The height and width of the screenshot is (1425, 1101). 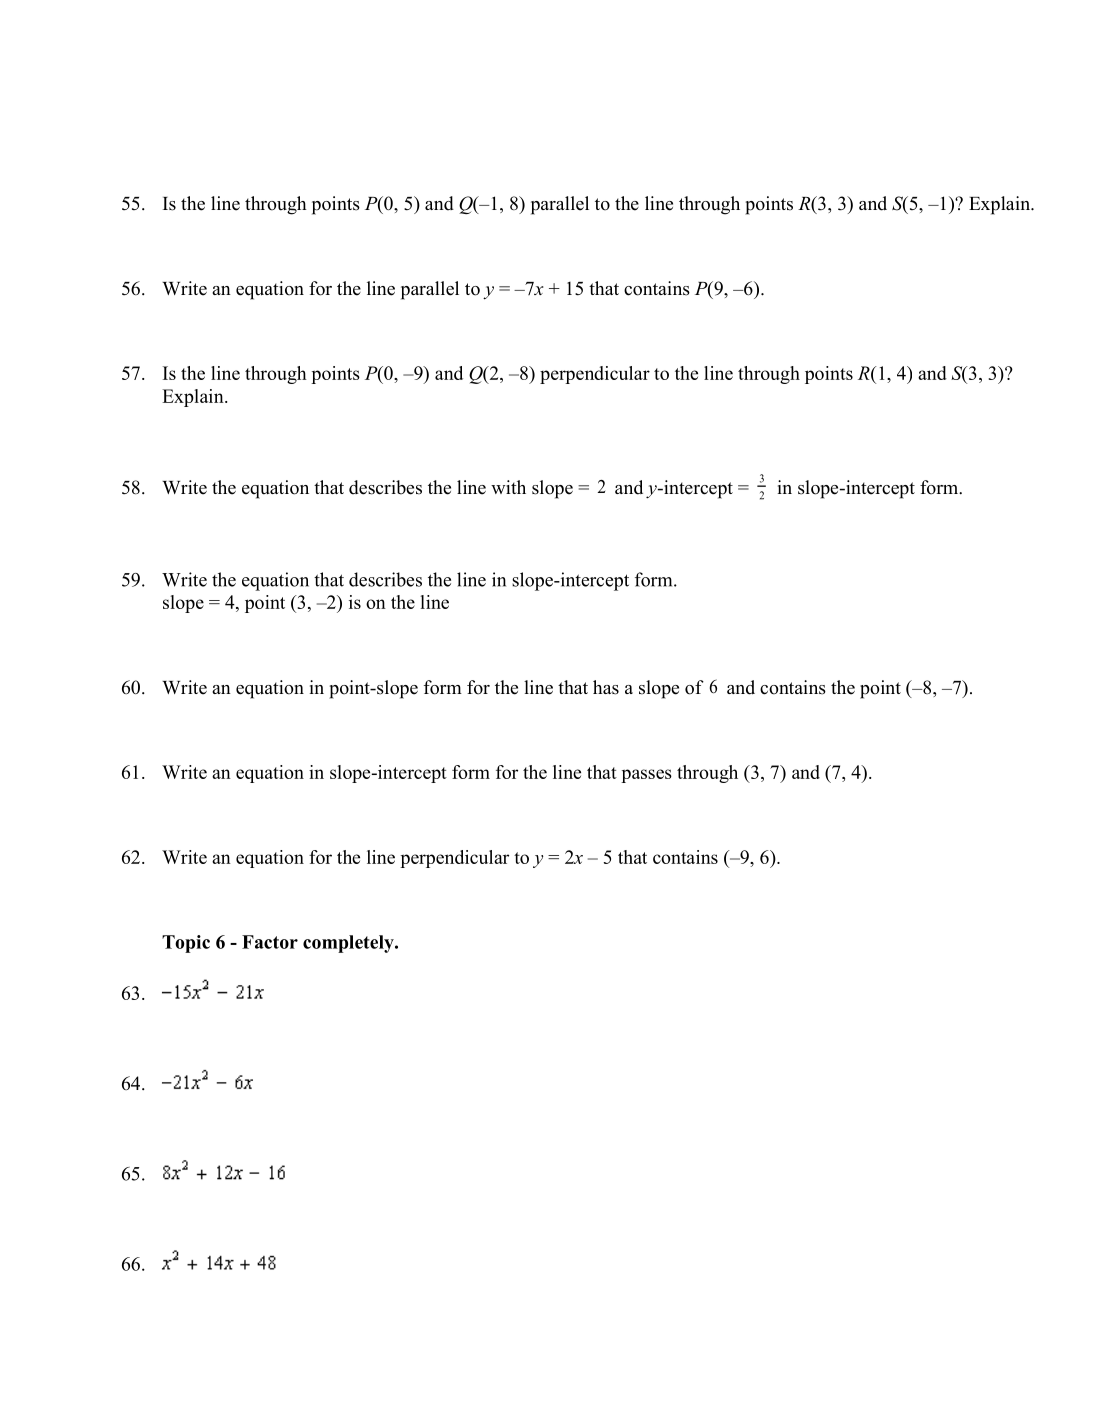 What do you see at coordinates (270, 942) in the screenshot?
I see `Factor` at bounding box center [270, 942].
